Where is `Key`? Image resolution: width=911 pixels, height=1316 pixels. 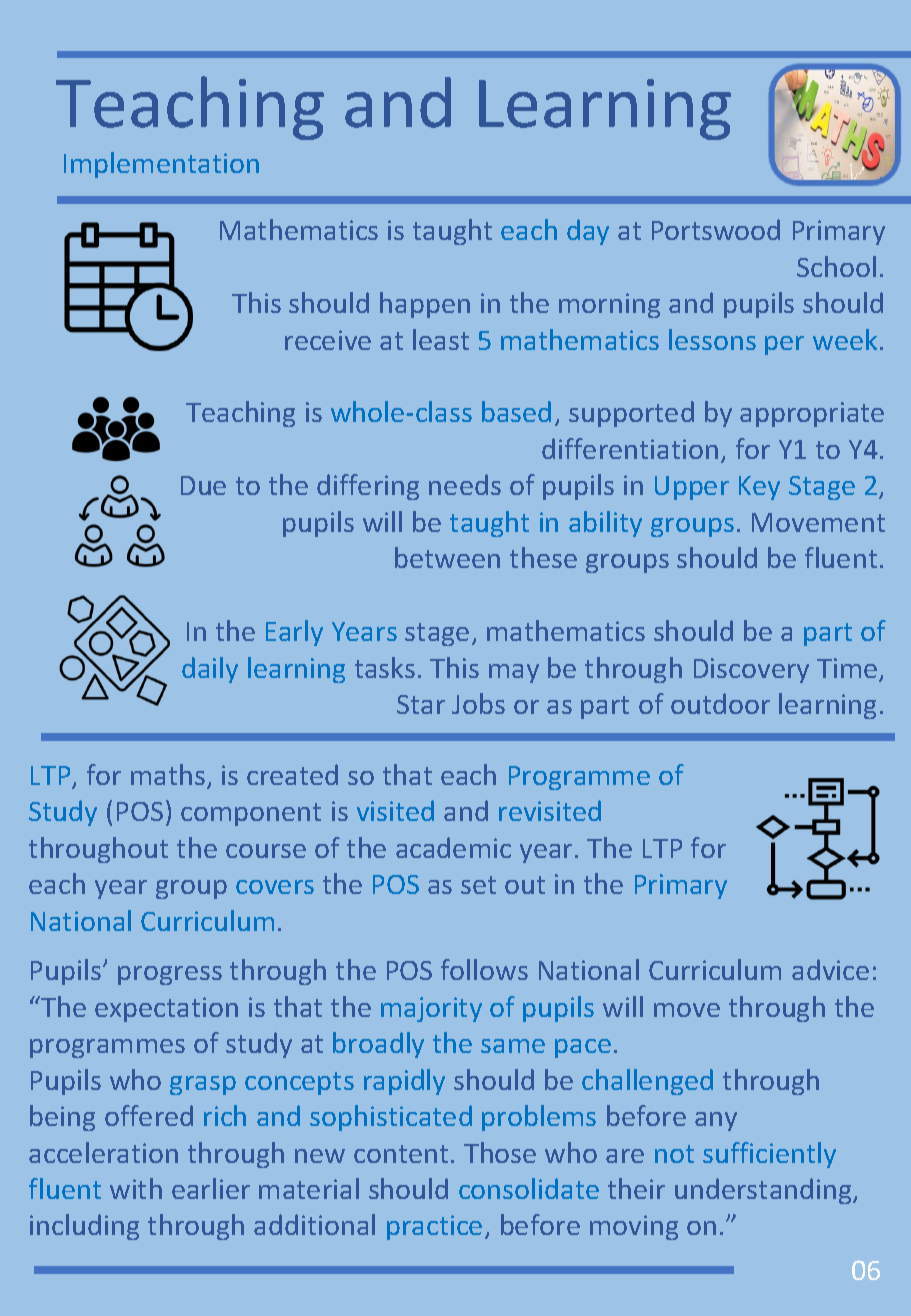 Key is located at coordinates (759, 488).
